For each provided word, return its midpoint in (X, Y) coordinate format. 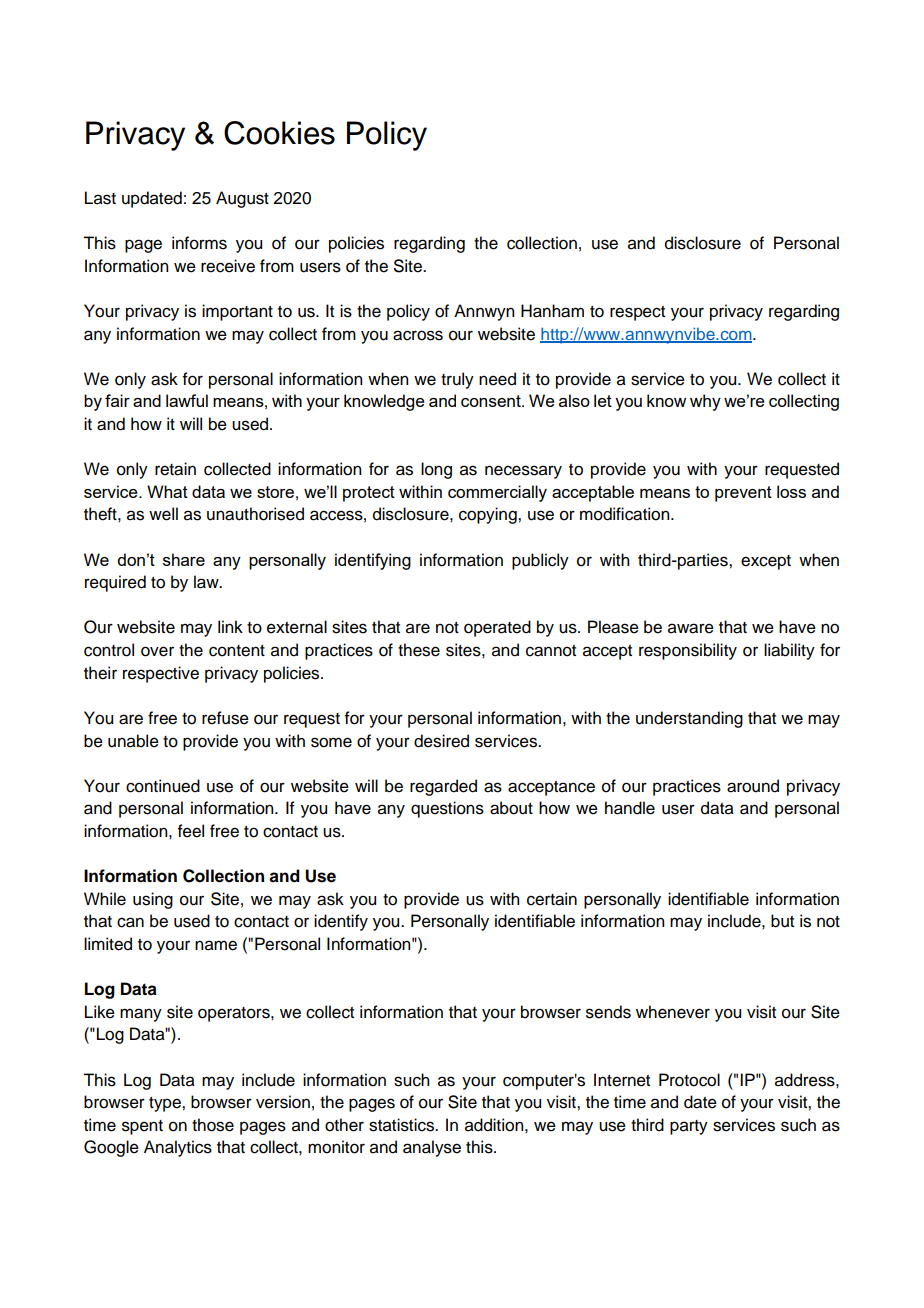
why (705, 402)
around (753, 786)
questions (447, 809)
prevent (743, 494)
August (242, 199)
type (166, 1104)
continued (163, 786)
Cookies (279, 133)
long (436, 470)
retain (175, 469)
